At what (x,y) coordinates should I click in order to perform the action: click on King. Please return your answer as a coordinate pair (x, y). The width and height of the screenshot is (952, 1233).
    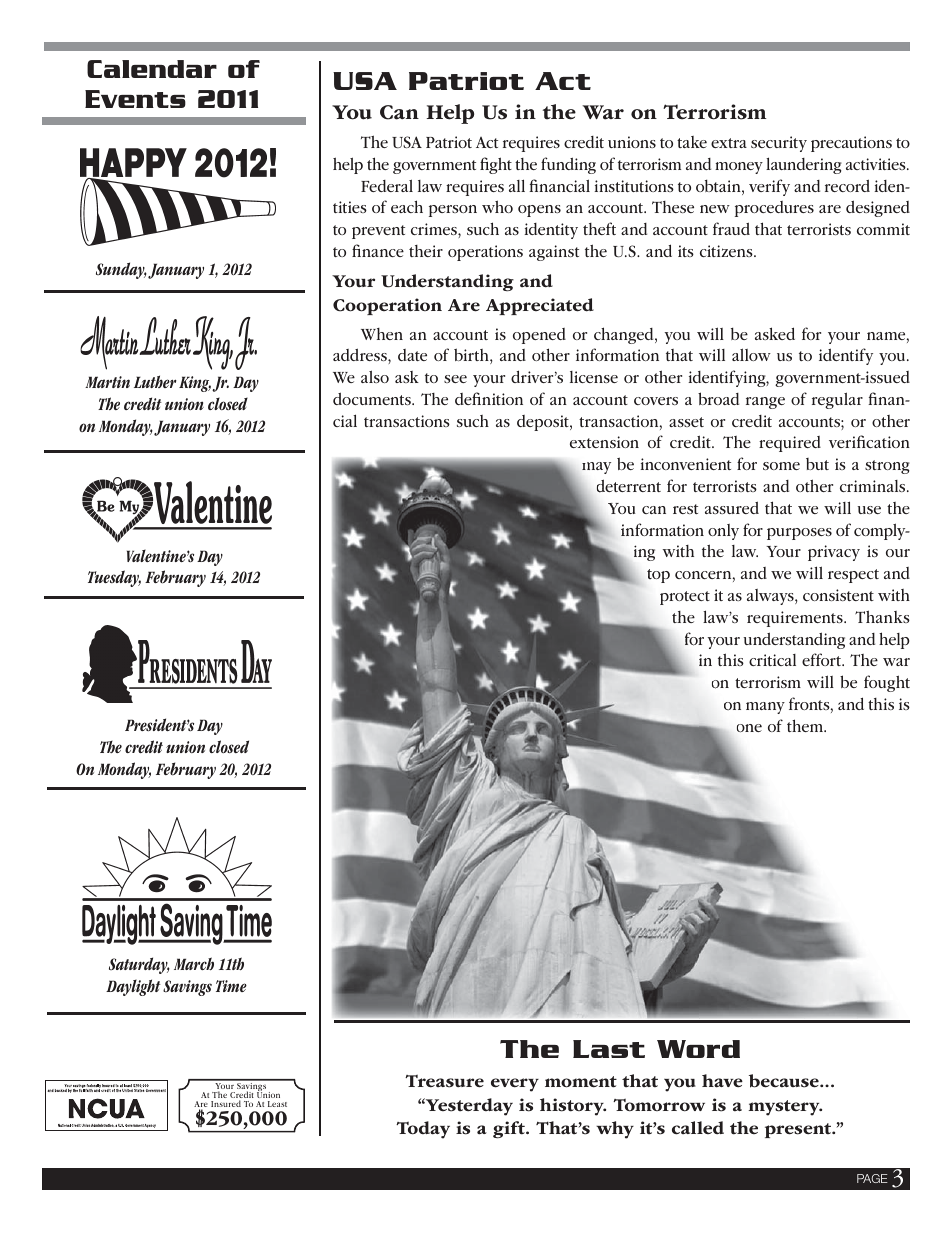
    Looking at the image, I should click on (195, 384).
